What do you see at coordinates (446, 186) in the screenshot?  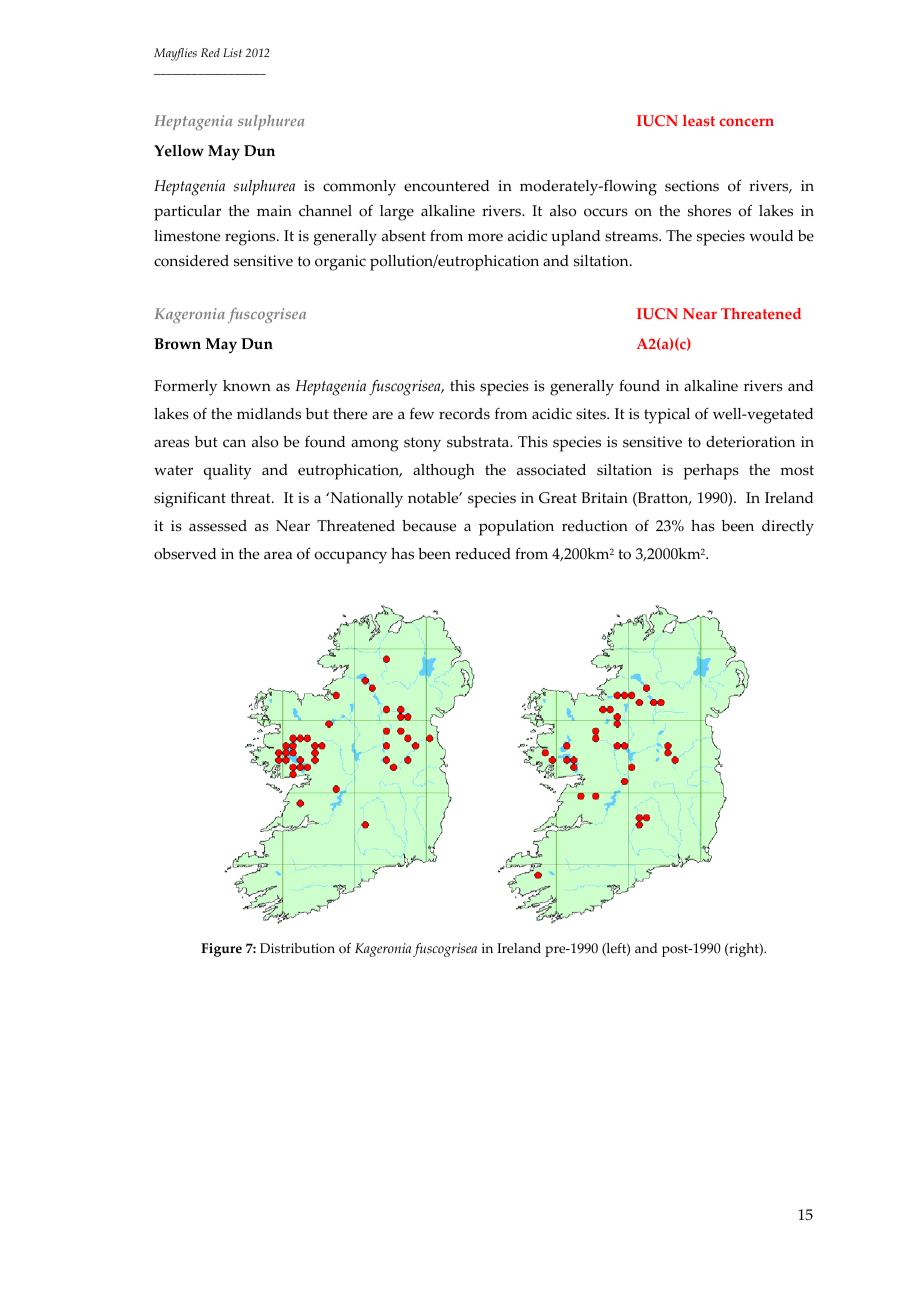 I see `encountered` at bounding box center [446, 186].
